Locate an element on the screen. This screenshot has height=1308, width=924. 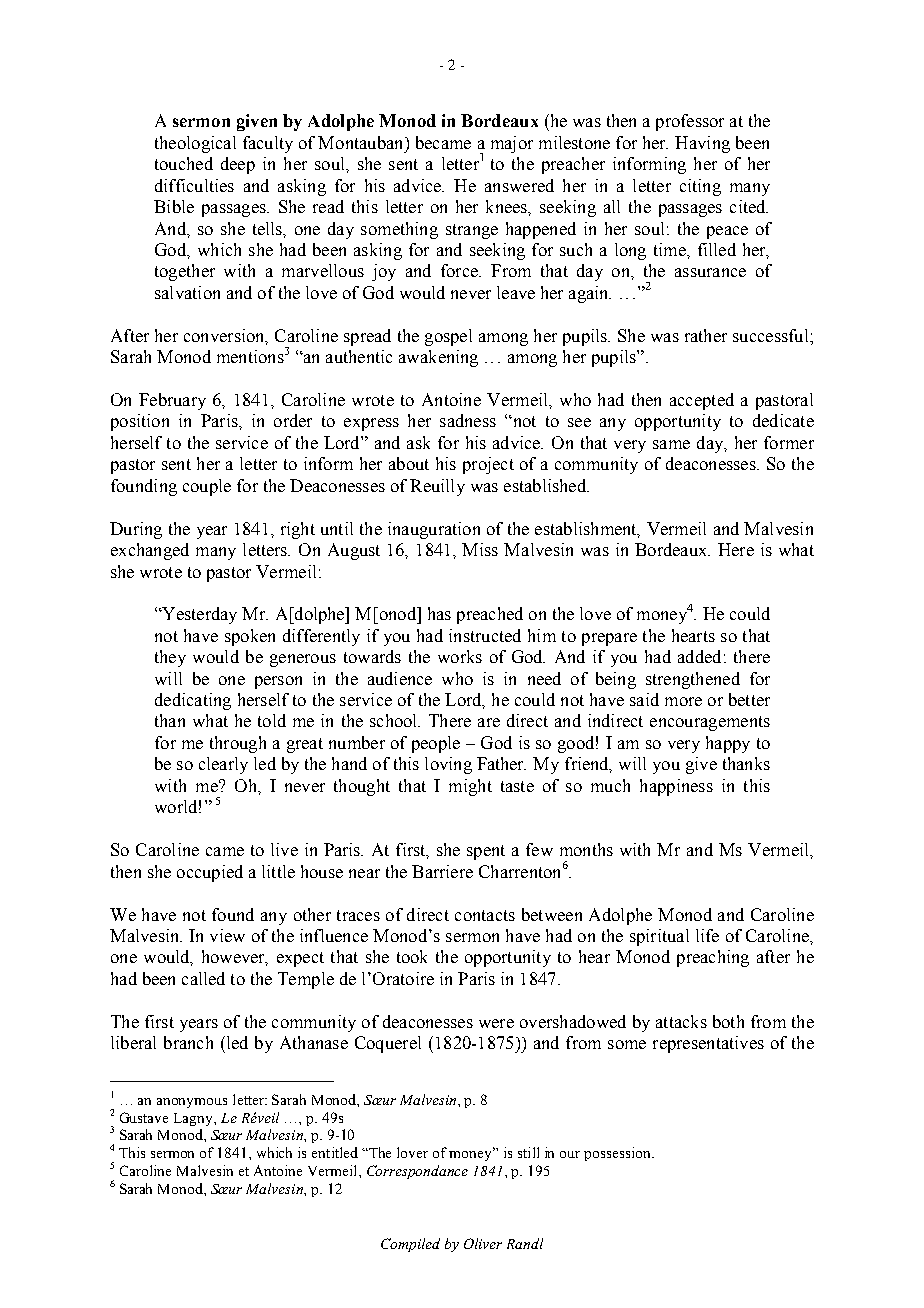
spent is located at coordinates (486, 852).
